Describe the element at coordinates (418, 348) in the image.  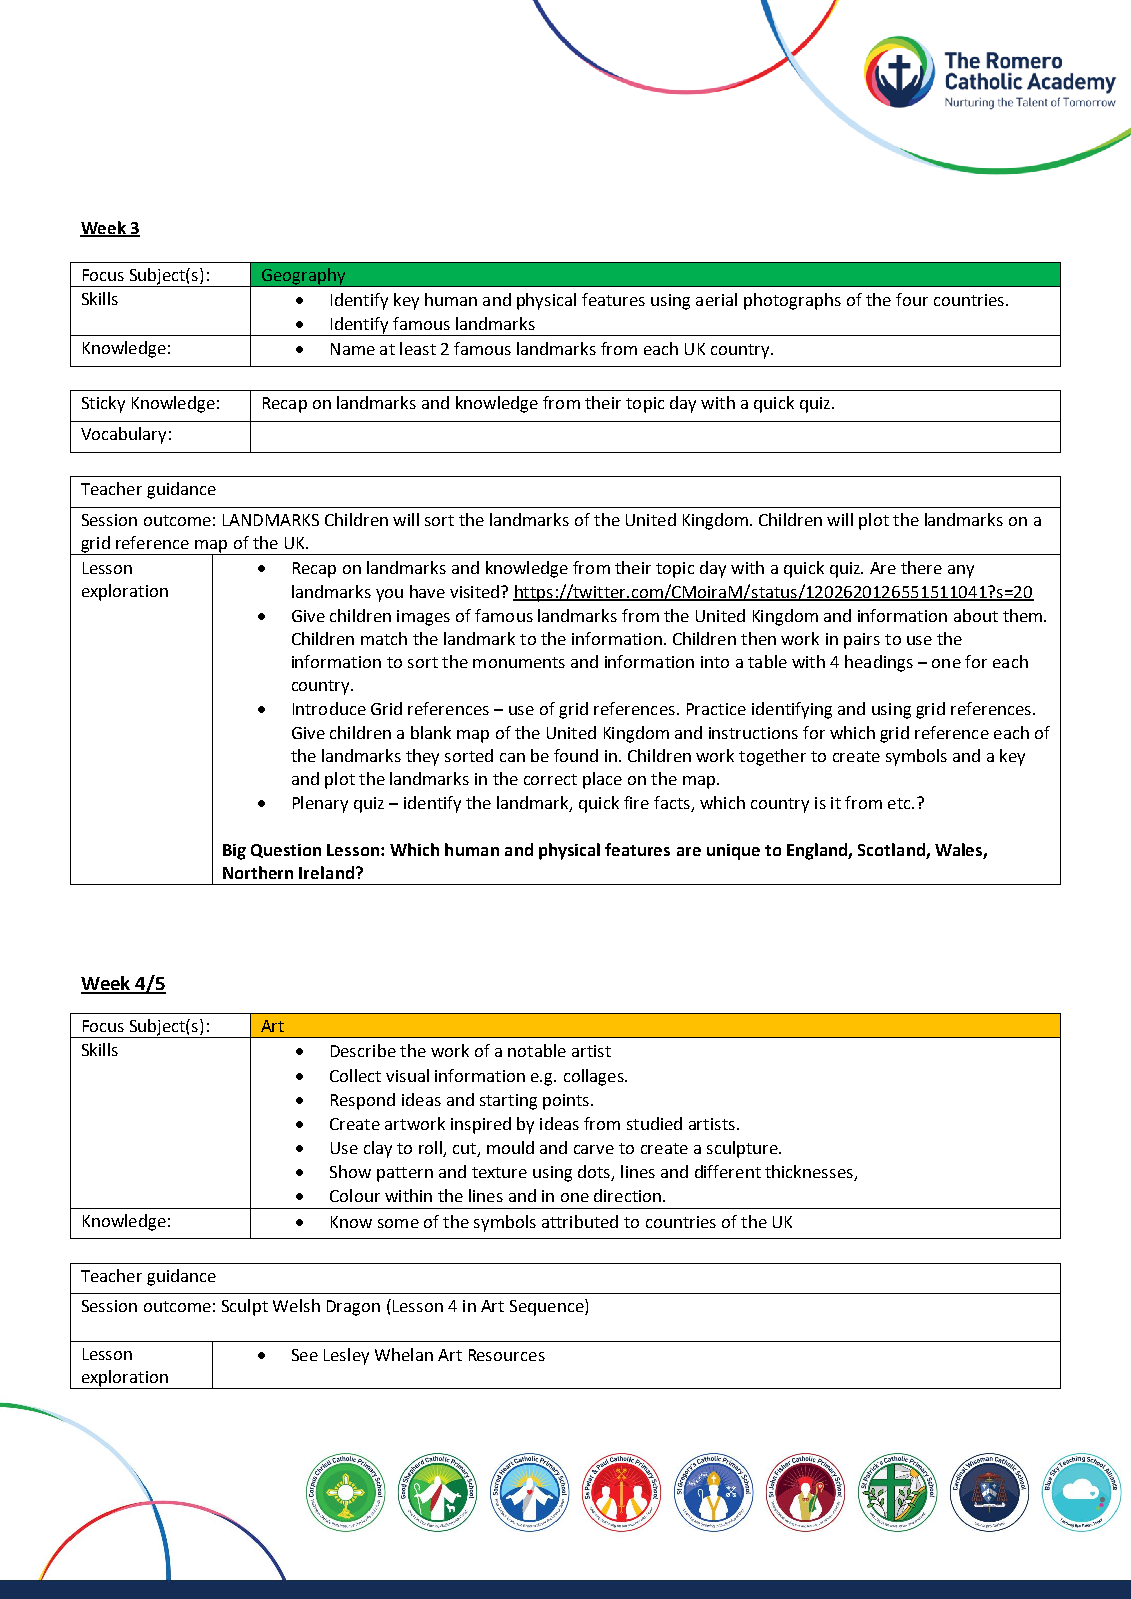
I see `least` at that location.
